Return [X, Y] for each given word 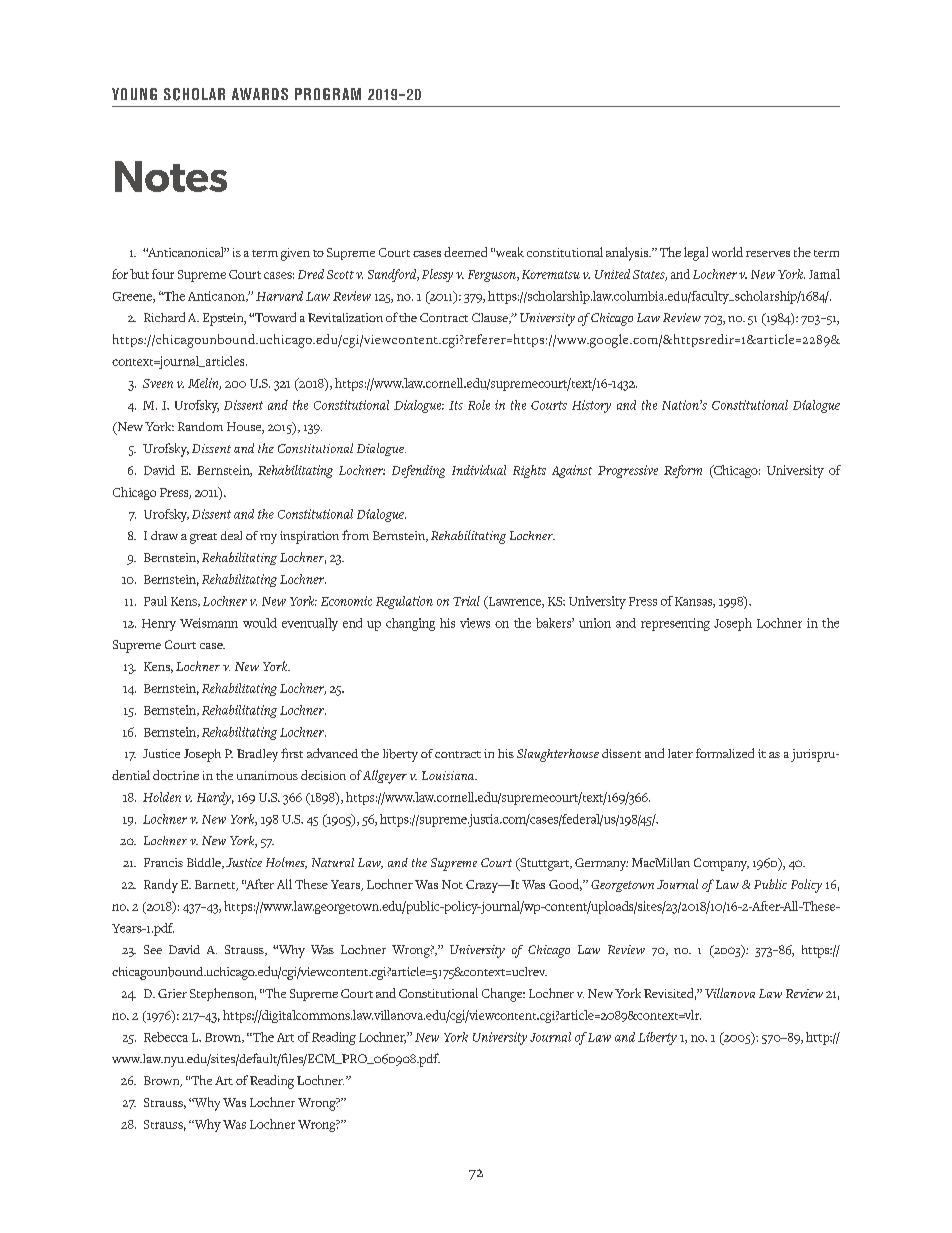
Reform [683, 471]
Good [565, 885]
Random [200, 426]
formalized [725, 753]
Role [479, 405]
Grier [172, 993]
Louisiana [449, 775]
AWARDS [260, 94]
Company [721, 864]
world [727, 252]
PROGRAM [328, 94]
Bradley [257, 755]
